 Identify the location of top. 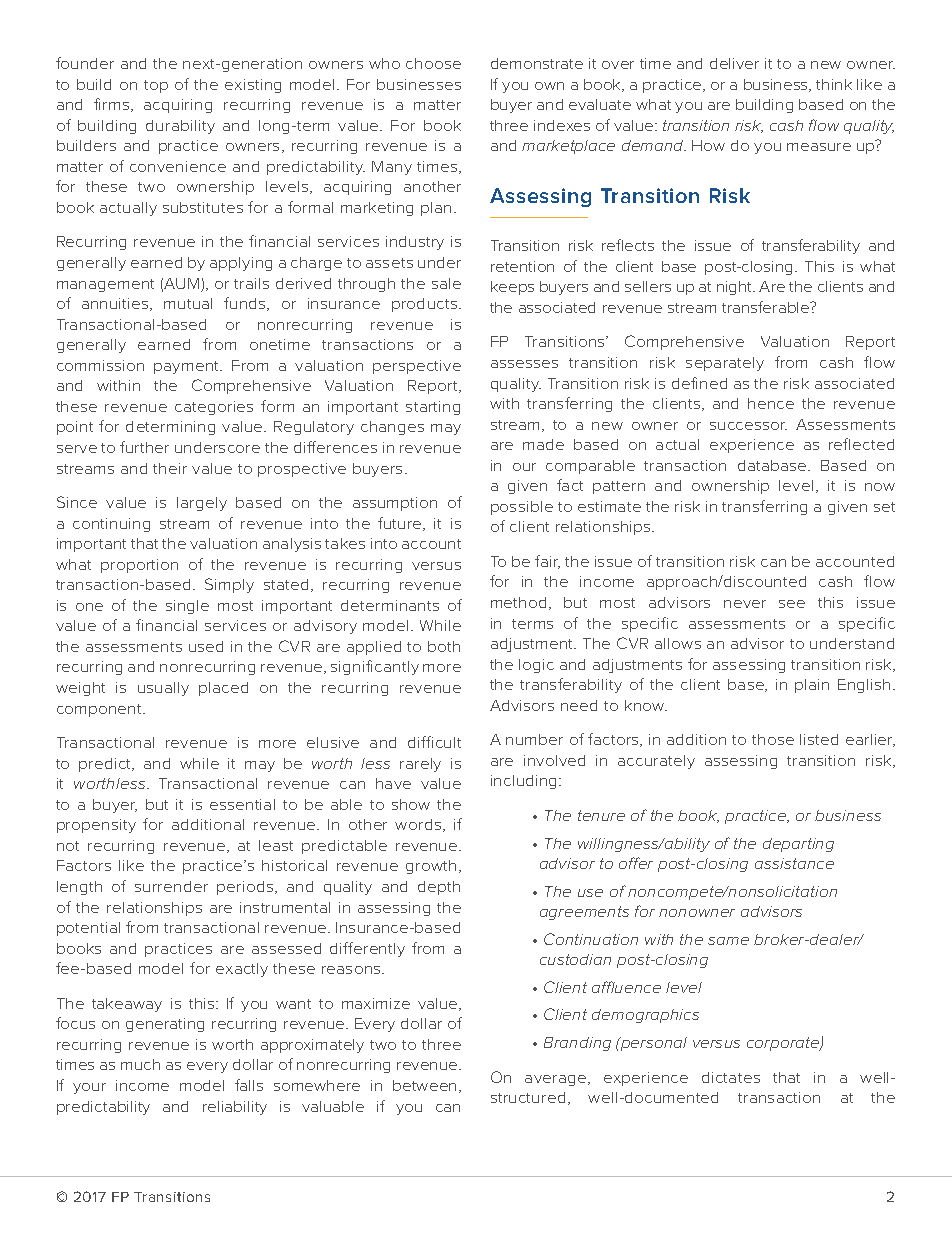
(156, 86).
